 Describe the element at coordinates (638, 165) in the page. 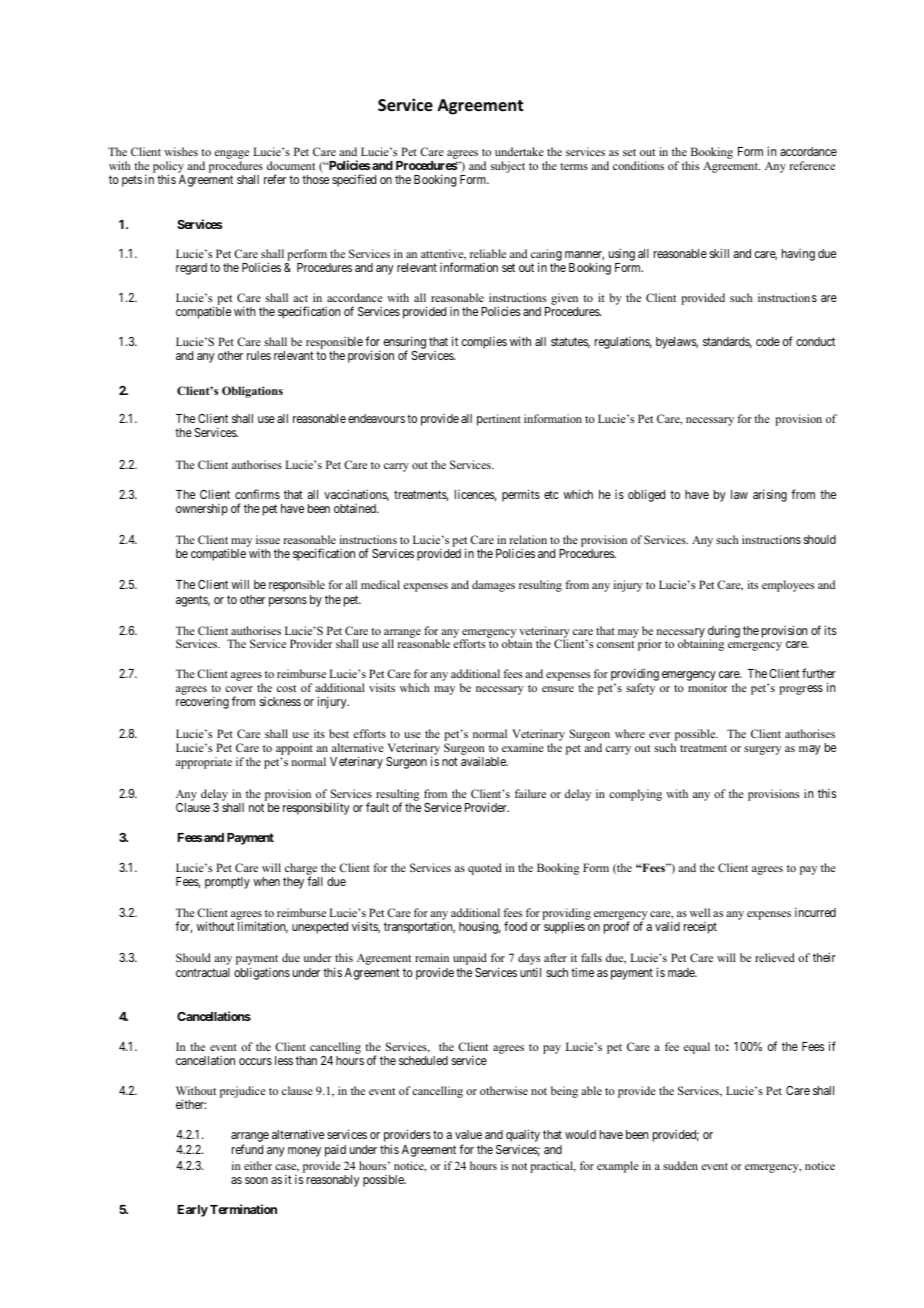

I see `conditions` at that location.
